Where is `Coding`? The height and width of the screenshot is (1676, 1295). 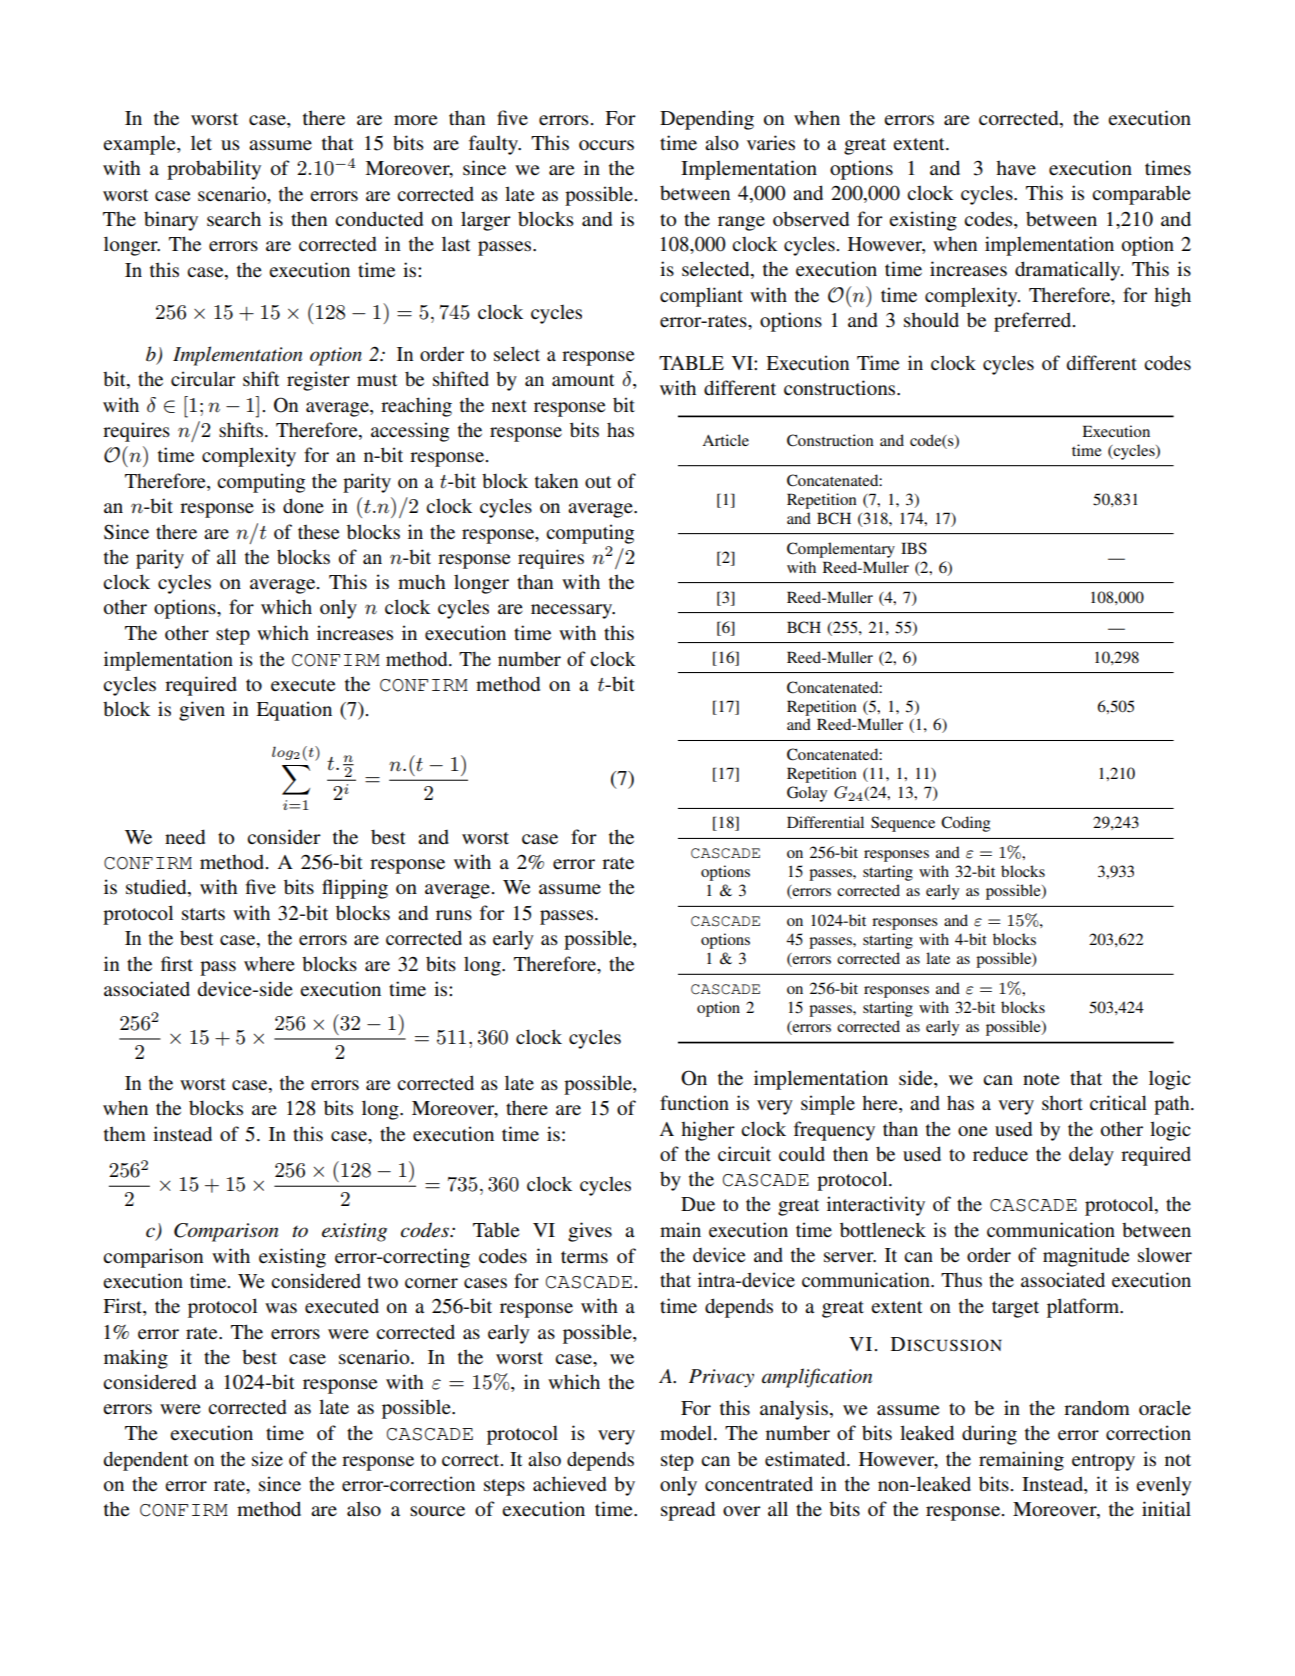 Coding is located at coordinates (965, 824).
